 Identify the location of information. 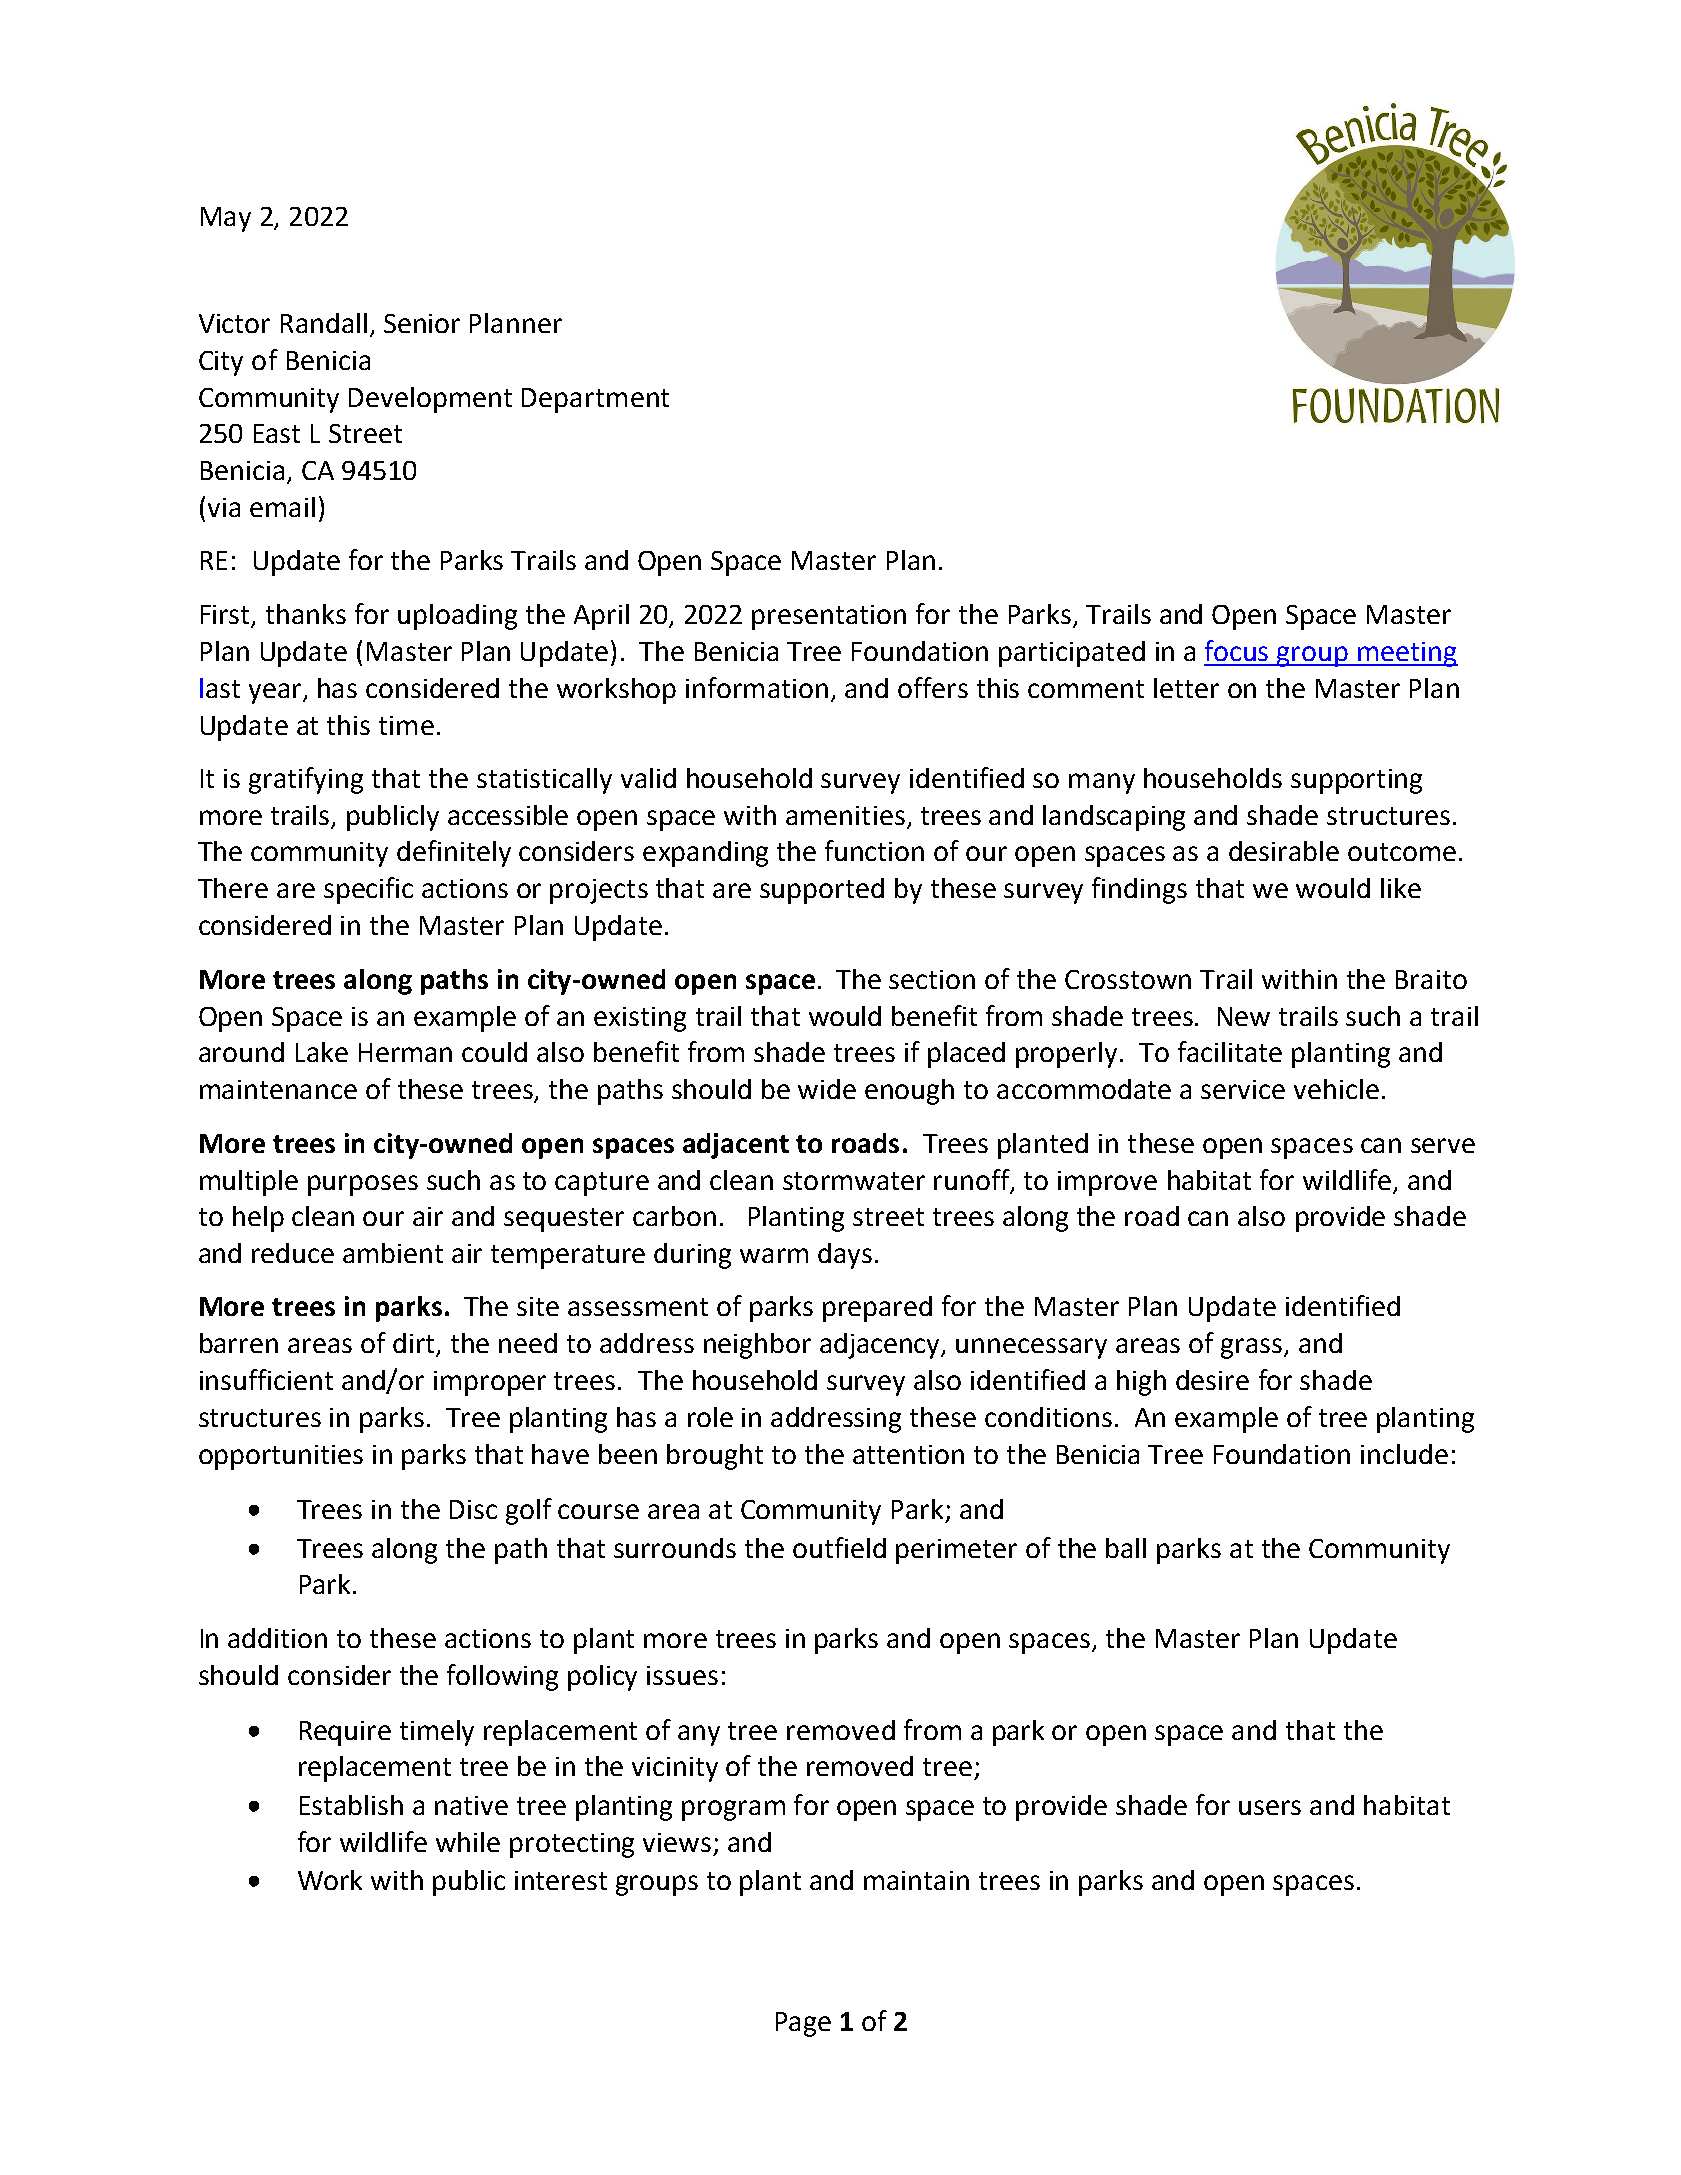
(757, 687).
